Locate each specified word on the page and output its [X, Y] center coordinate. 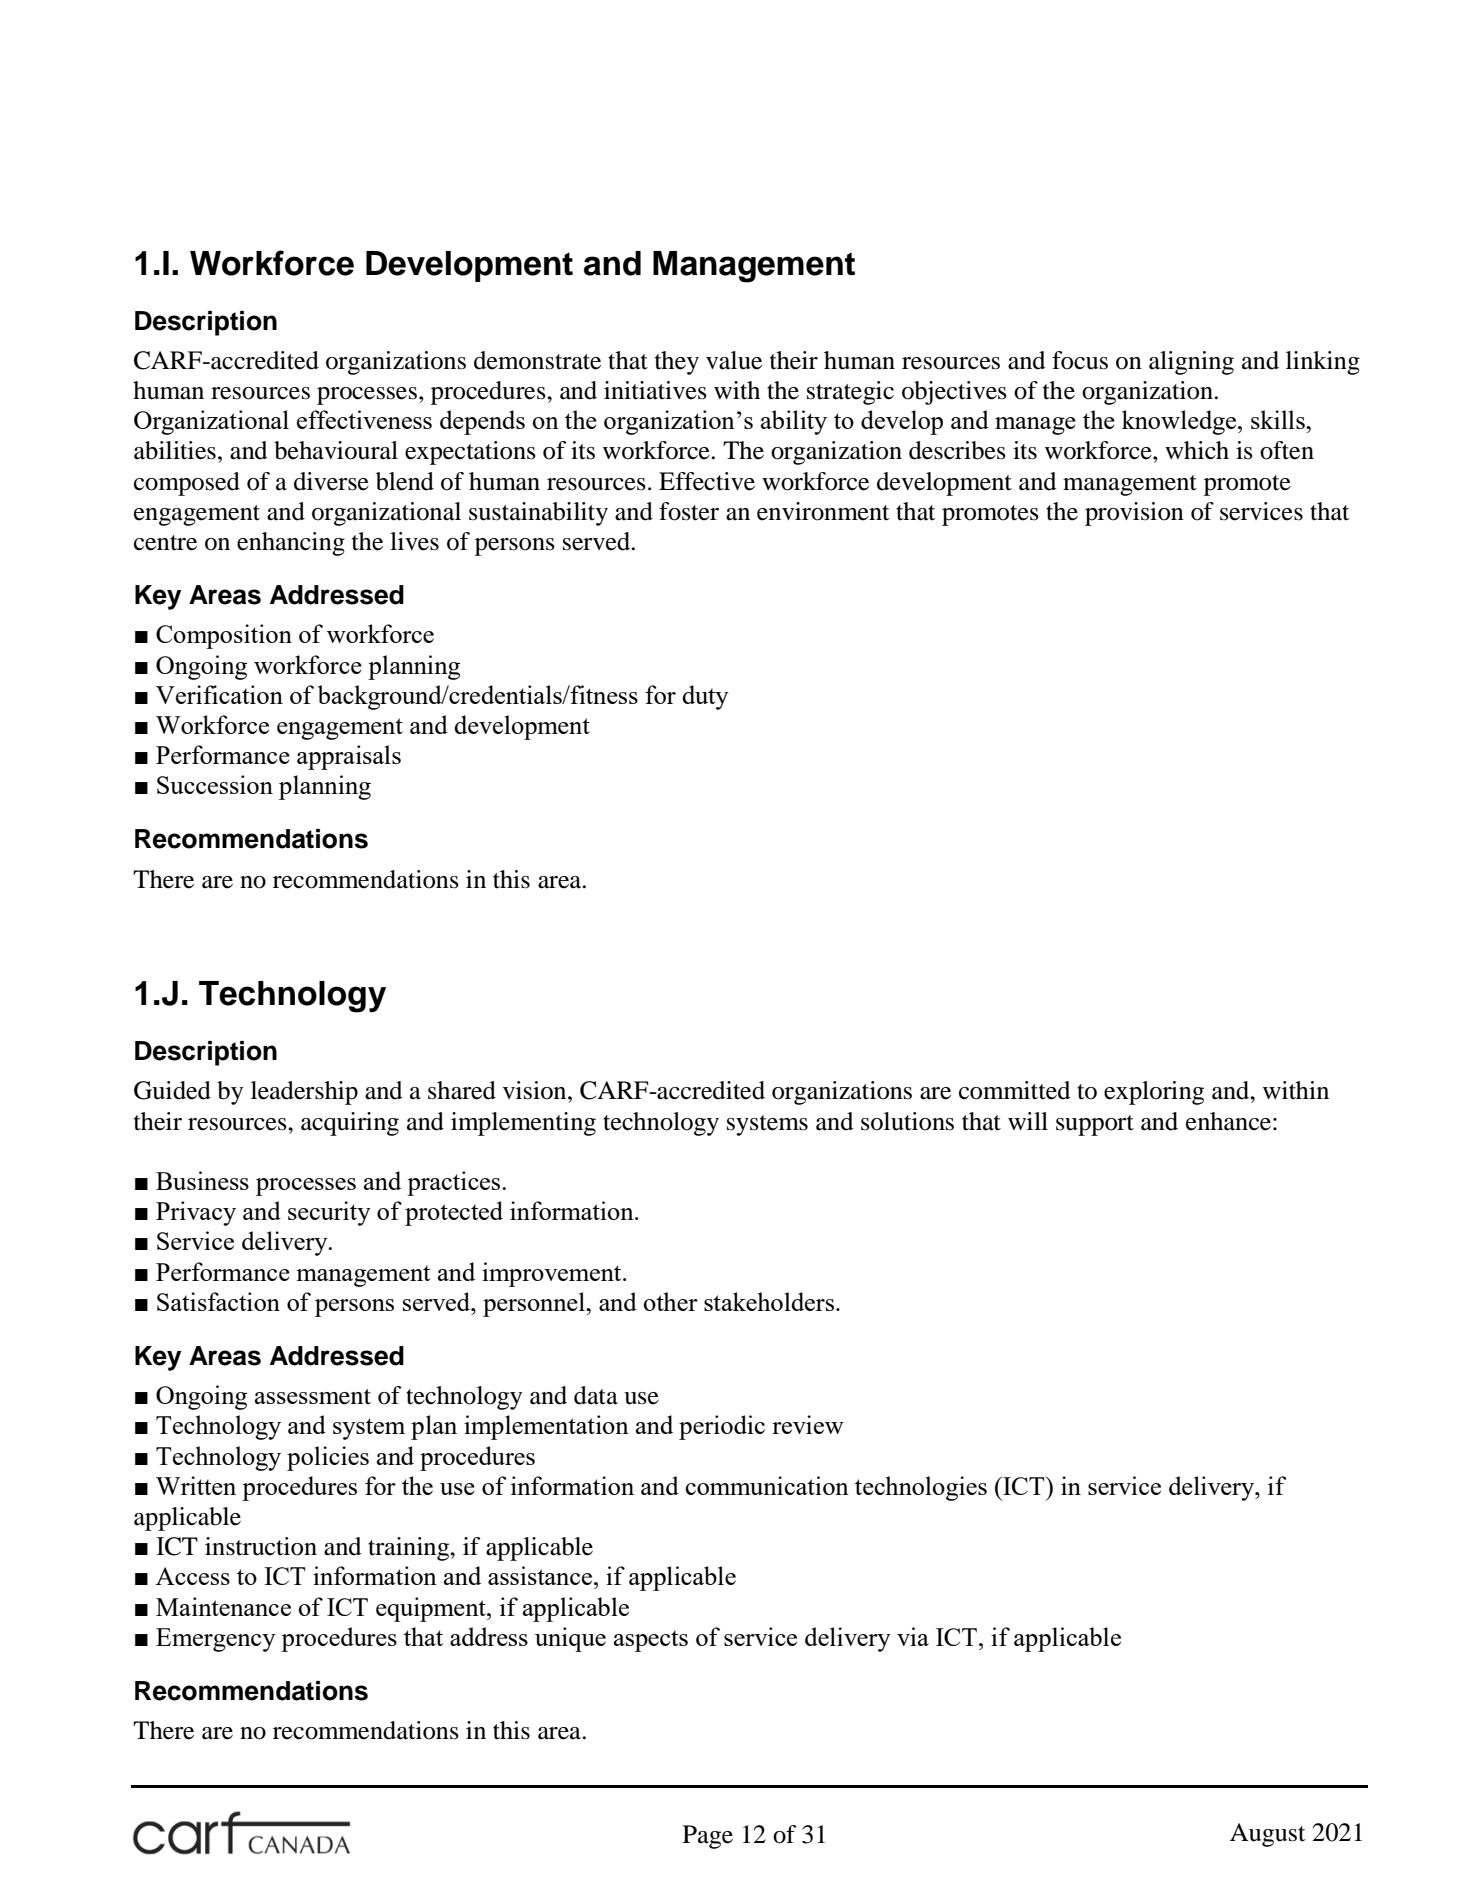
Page [708, 1837]
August [1268, 1835]
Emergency [216, 1640]
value [734, 360]
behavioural [336, 450]
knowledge [1180, 422]
